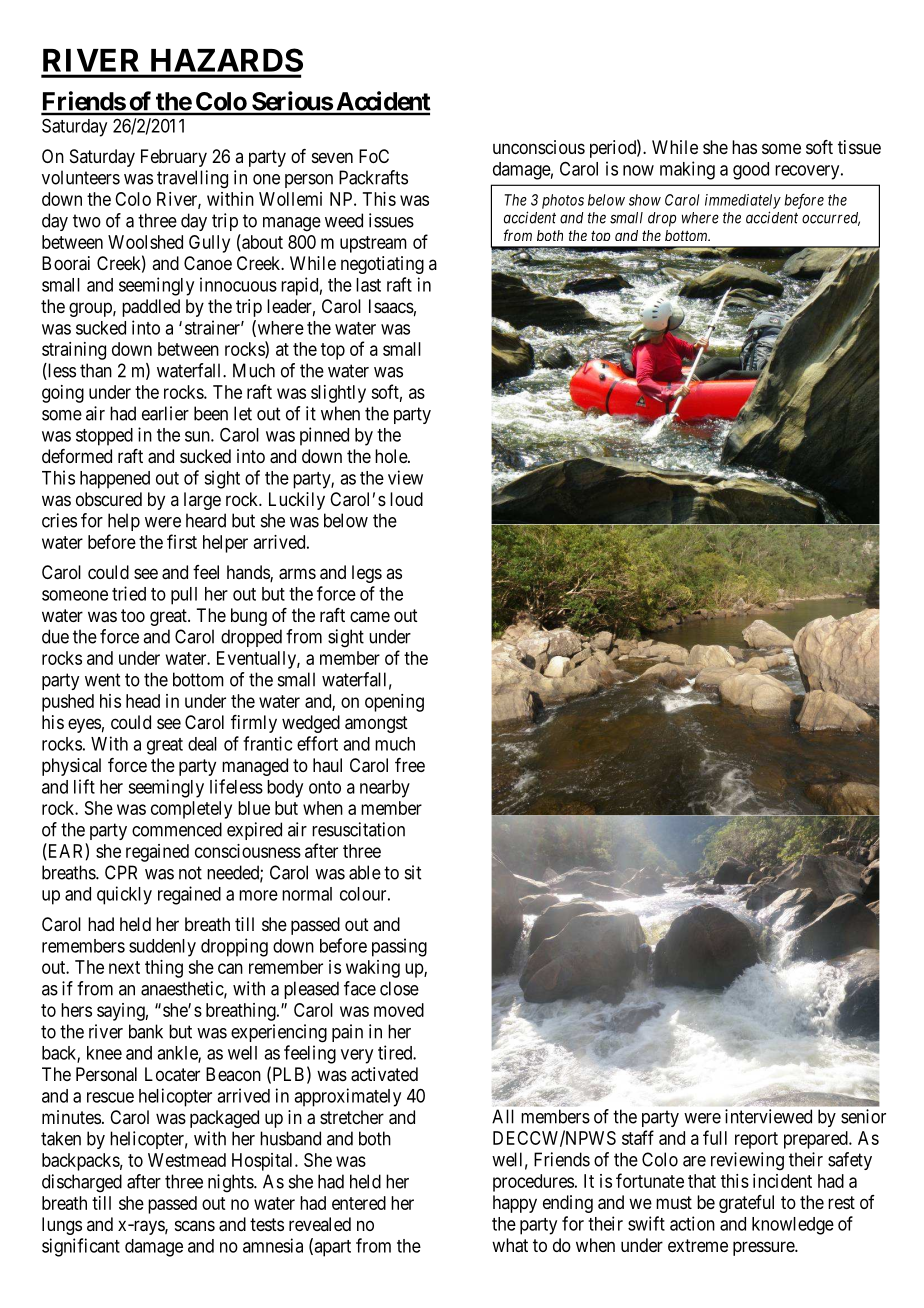  I want to click on opening, so click(394, 703).
